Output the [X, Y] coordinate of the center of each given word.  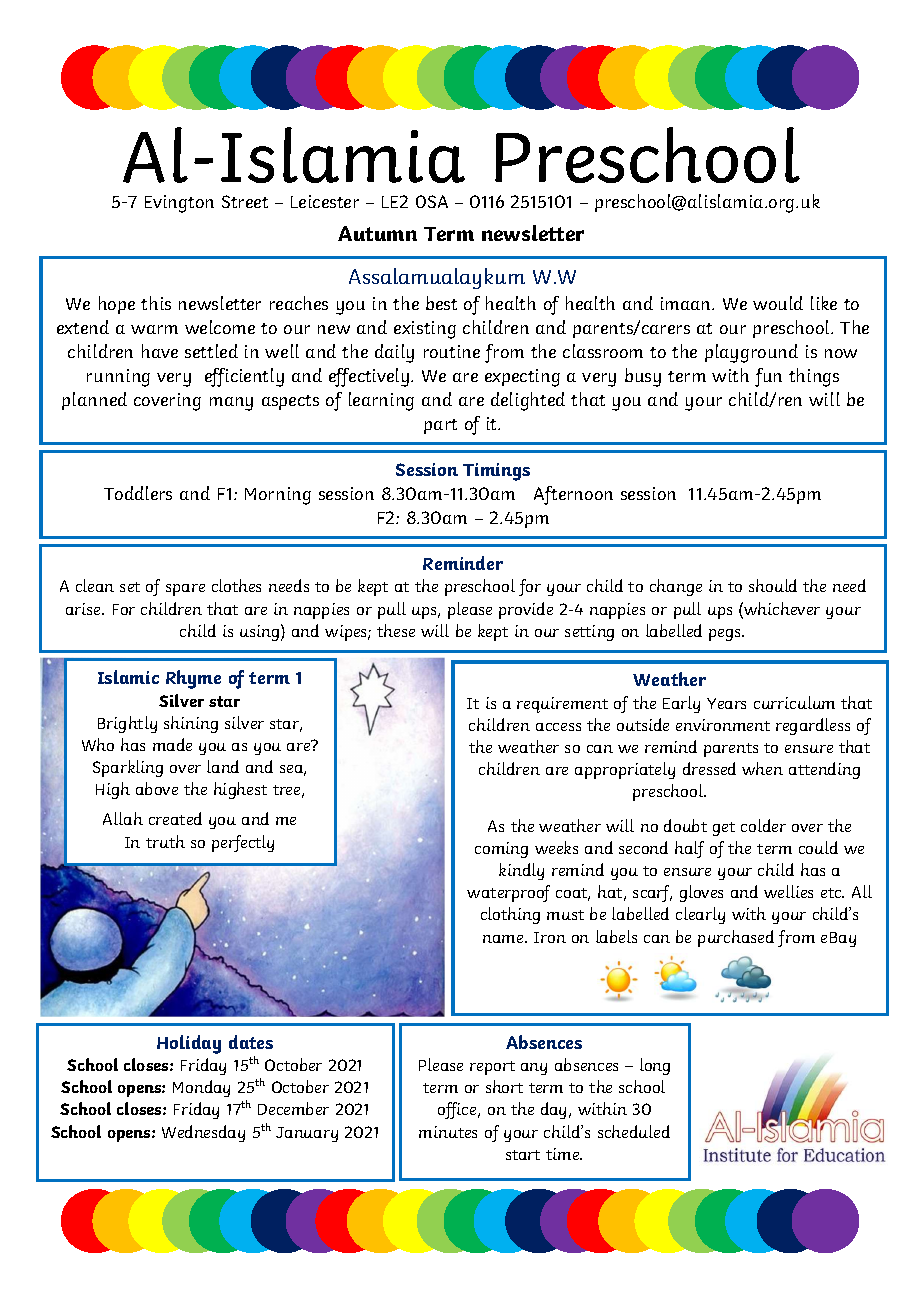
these [396, 630]
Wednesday [203, 1133]
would [778, 303]
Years [726, 703]
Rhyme [193, 679]
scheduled [634, 1131]
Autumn [377, 233]
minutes [448, 1132]
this [156, 303]
